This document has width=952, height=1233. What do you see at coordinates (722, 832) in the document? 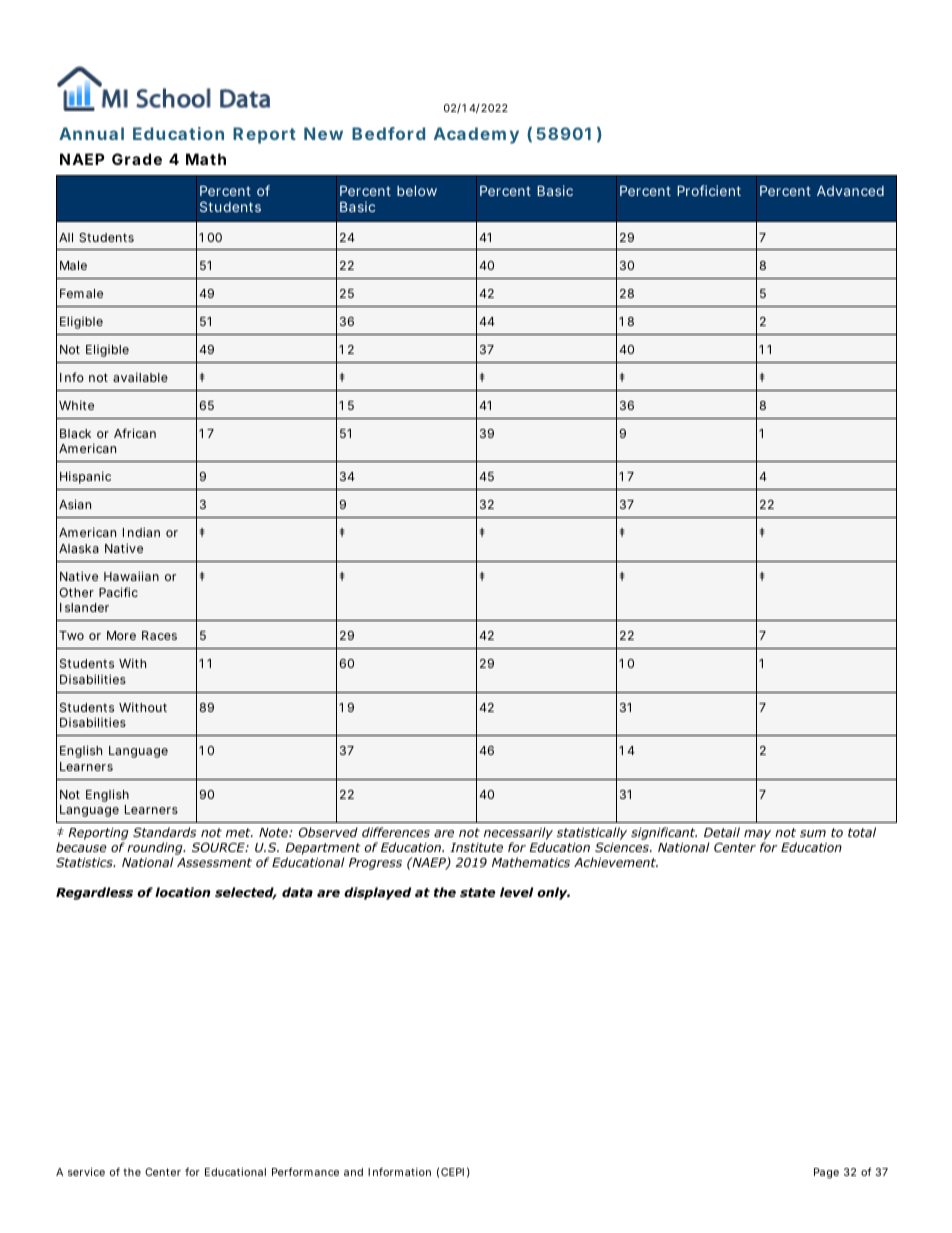
I see `Detail` at bounding box center [722, 832].
